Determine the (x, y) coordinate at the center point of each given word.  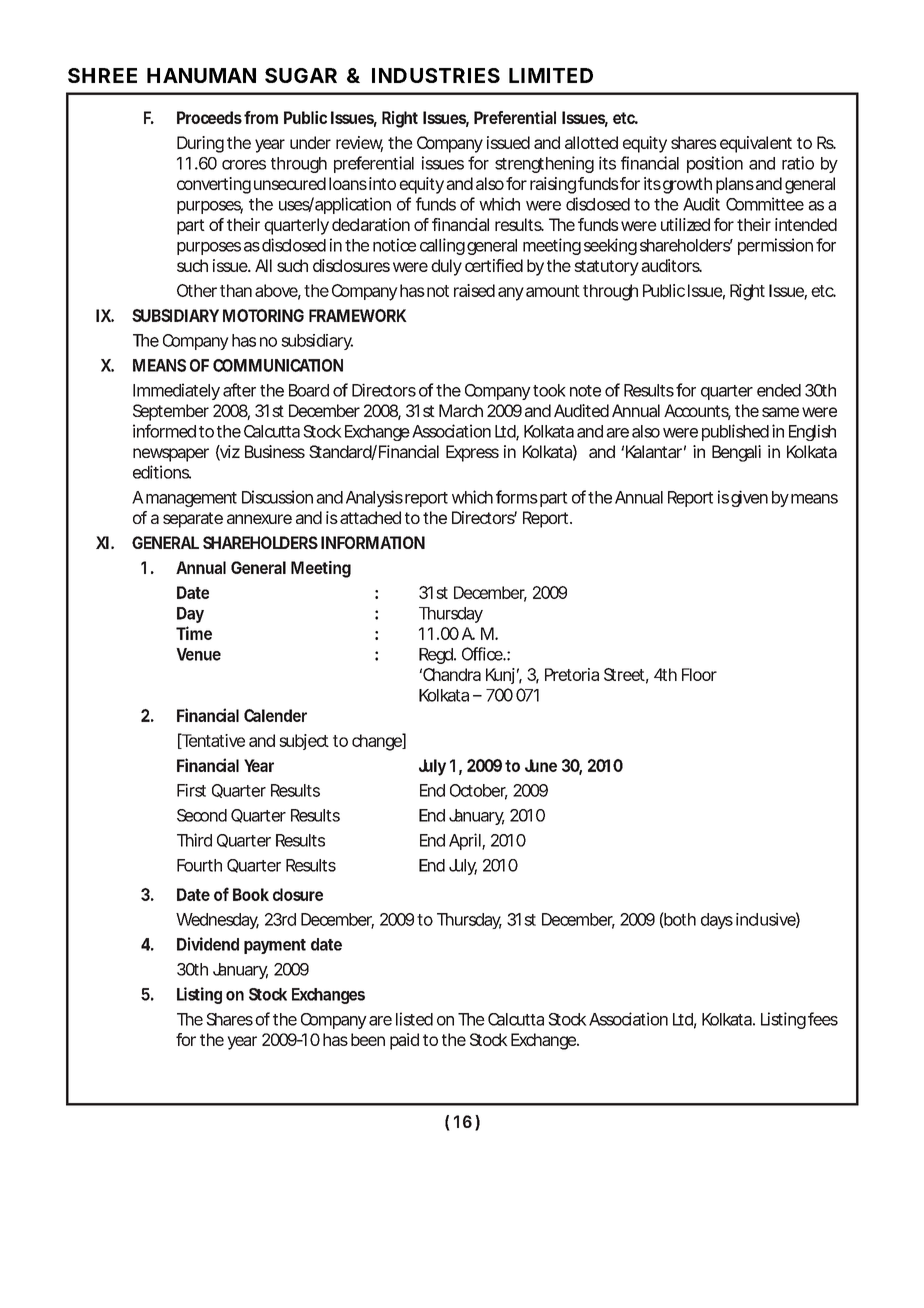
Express (472, 453)
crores (244, 165)
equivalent (756, 144)
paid (404, 1041)
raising (553, 185)
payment (275, 946)
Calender (275, 715)
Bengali (736, 453)
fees (823, 1019)
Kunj (500, 676)
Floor (699, 674)
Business (275, 451)
